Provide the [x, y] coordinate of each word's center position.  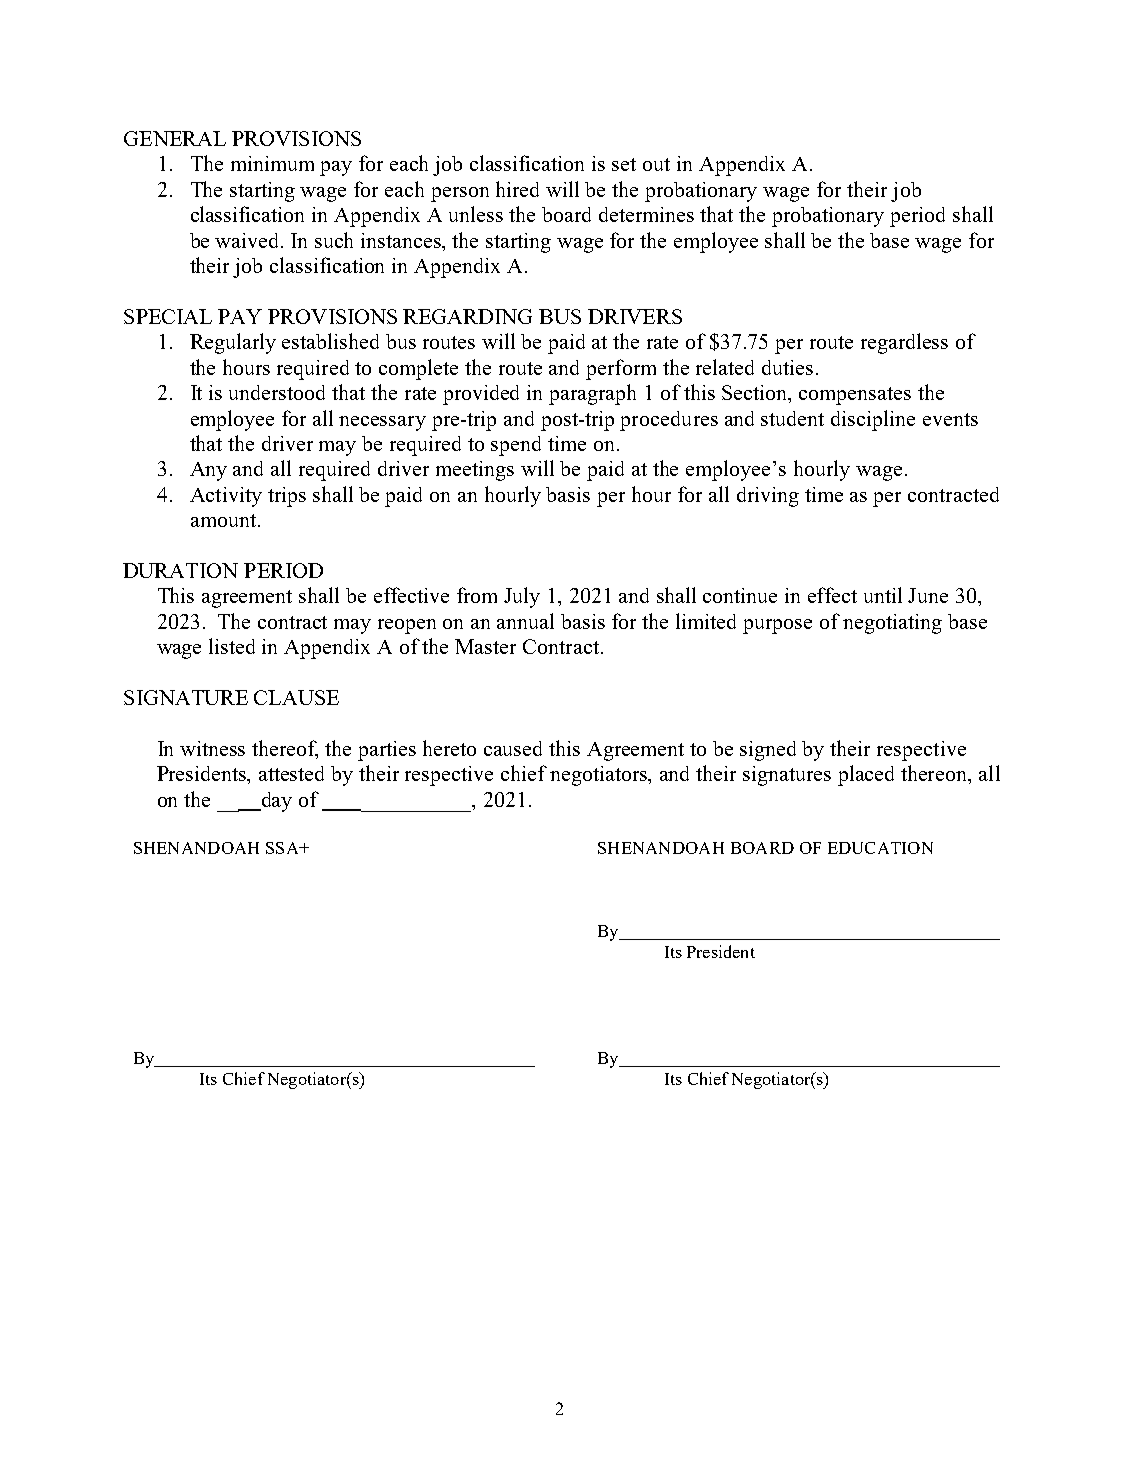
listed [232, 646]
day [275, 802]
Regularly [233, 343]
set [624, 164]
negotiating [892, 624]
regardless [904, 343]
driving [768, 497]
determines [646, 214]
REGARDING [467, 316]
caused [513, 748]
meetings [475, 471]
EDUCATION [880, 848]
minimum [272, 163]
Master [485, 646]
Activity [226, 497]
